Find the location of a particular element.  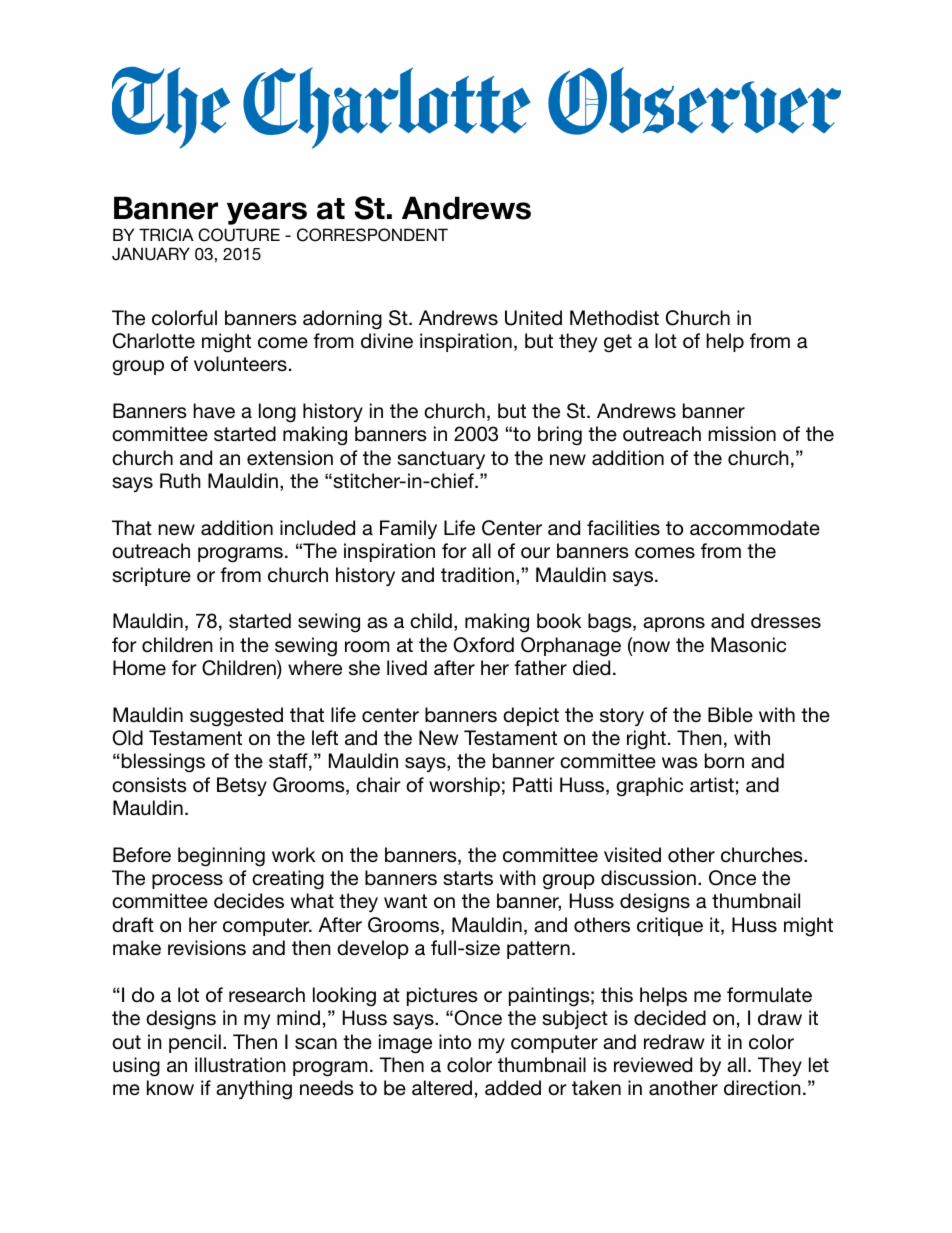

Oxford is located at coordinates (483, 645).
